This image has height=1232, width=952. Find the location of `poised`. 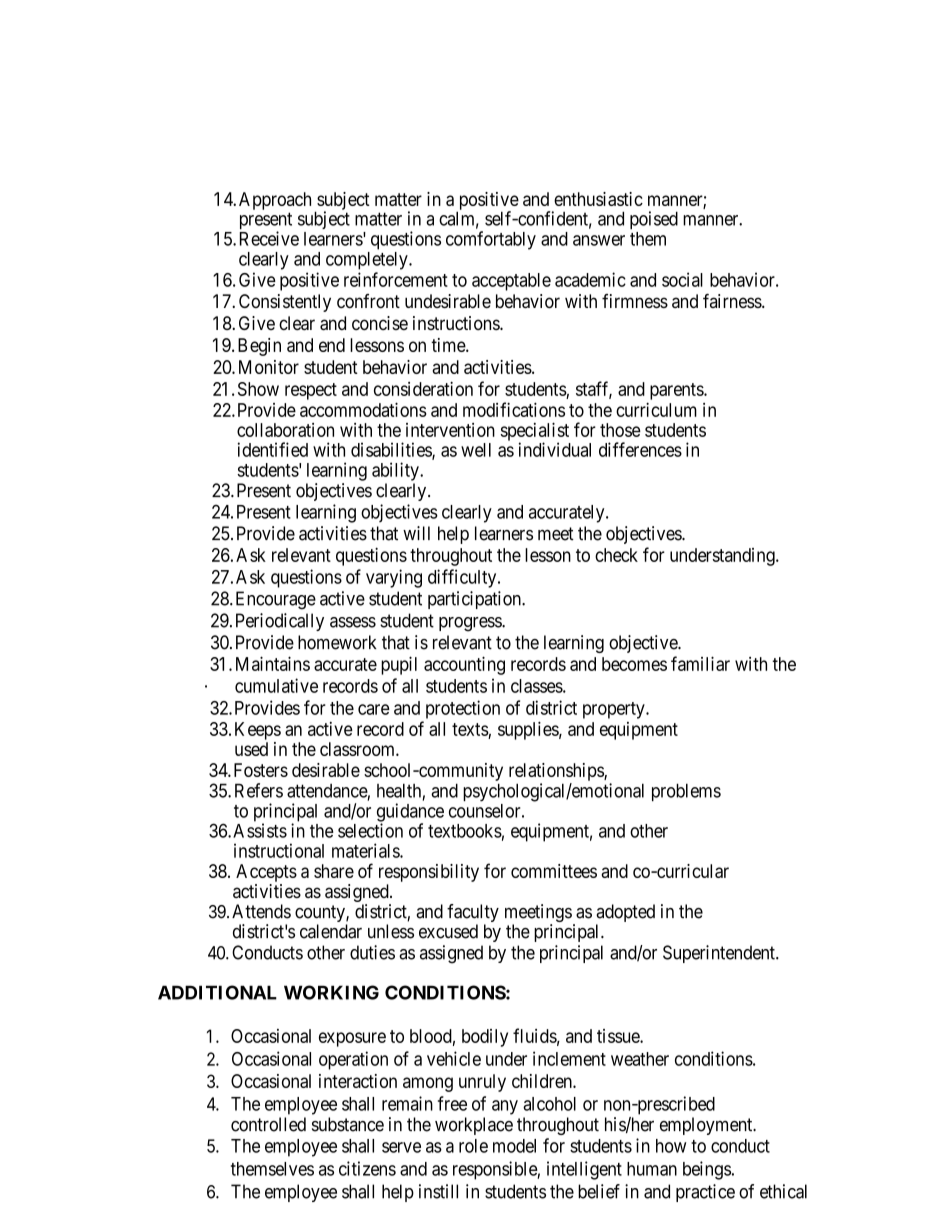

poised is located at coordinates (654, 220).
